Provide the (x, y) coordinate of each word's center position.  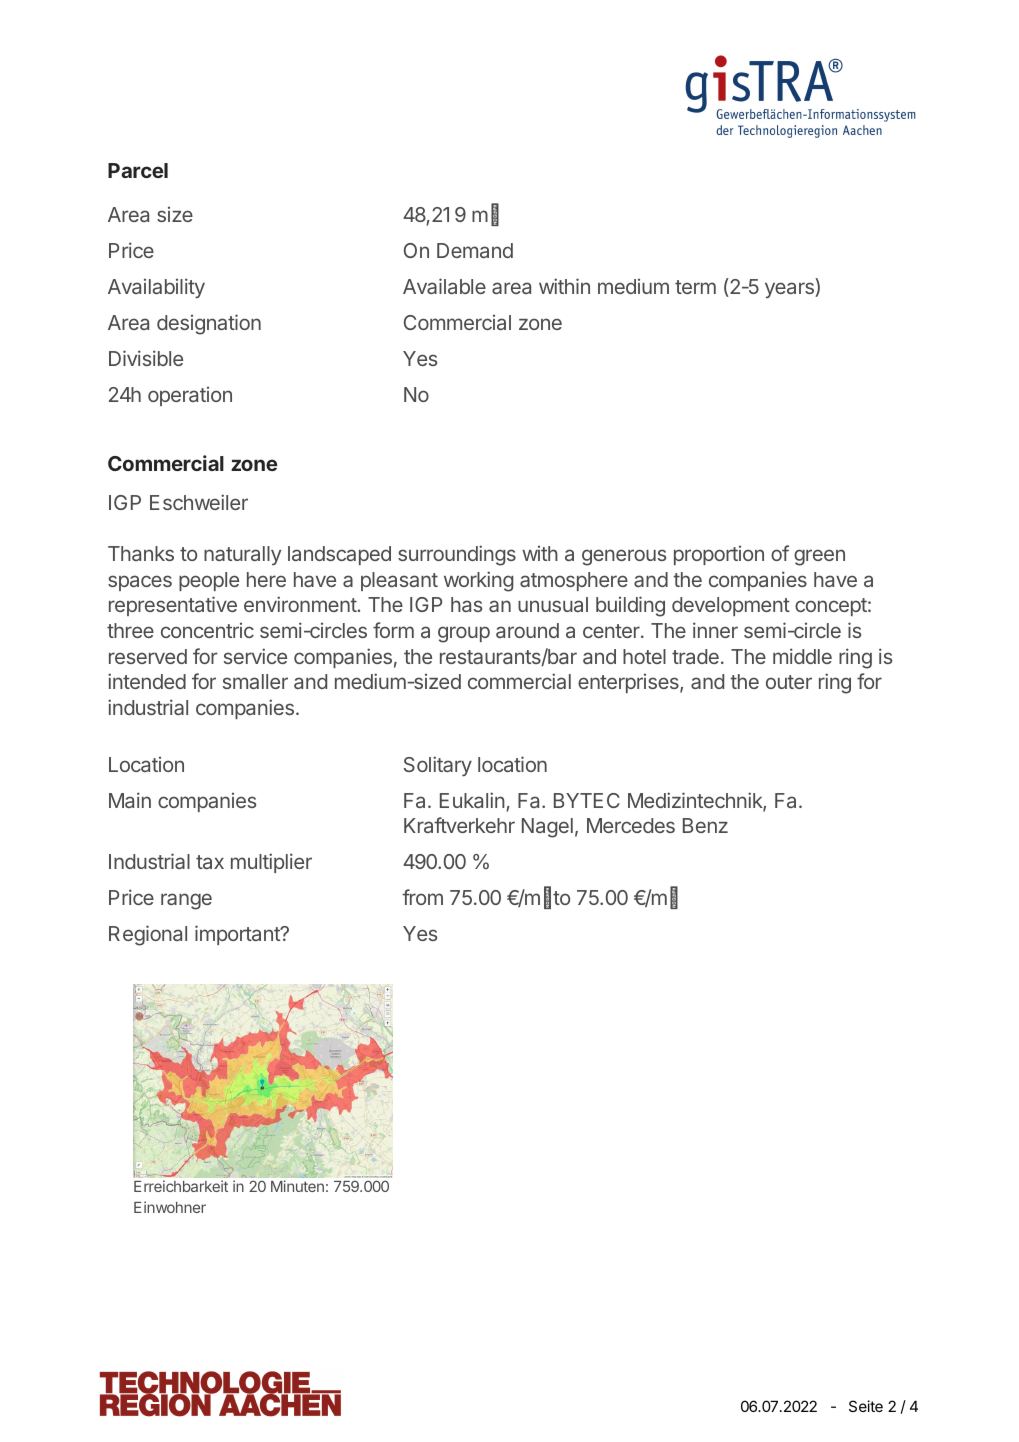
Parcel (138, 170)
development (731, 606)
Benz (705, 825)
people (209, 581)
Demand (475, 250)
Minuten (297, 1186)
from (422, 897)
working (478, 581)
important (238, 935)
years (790, 290)
